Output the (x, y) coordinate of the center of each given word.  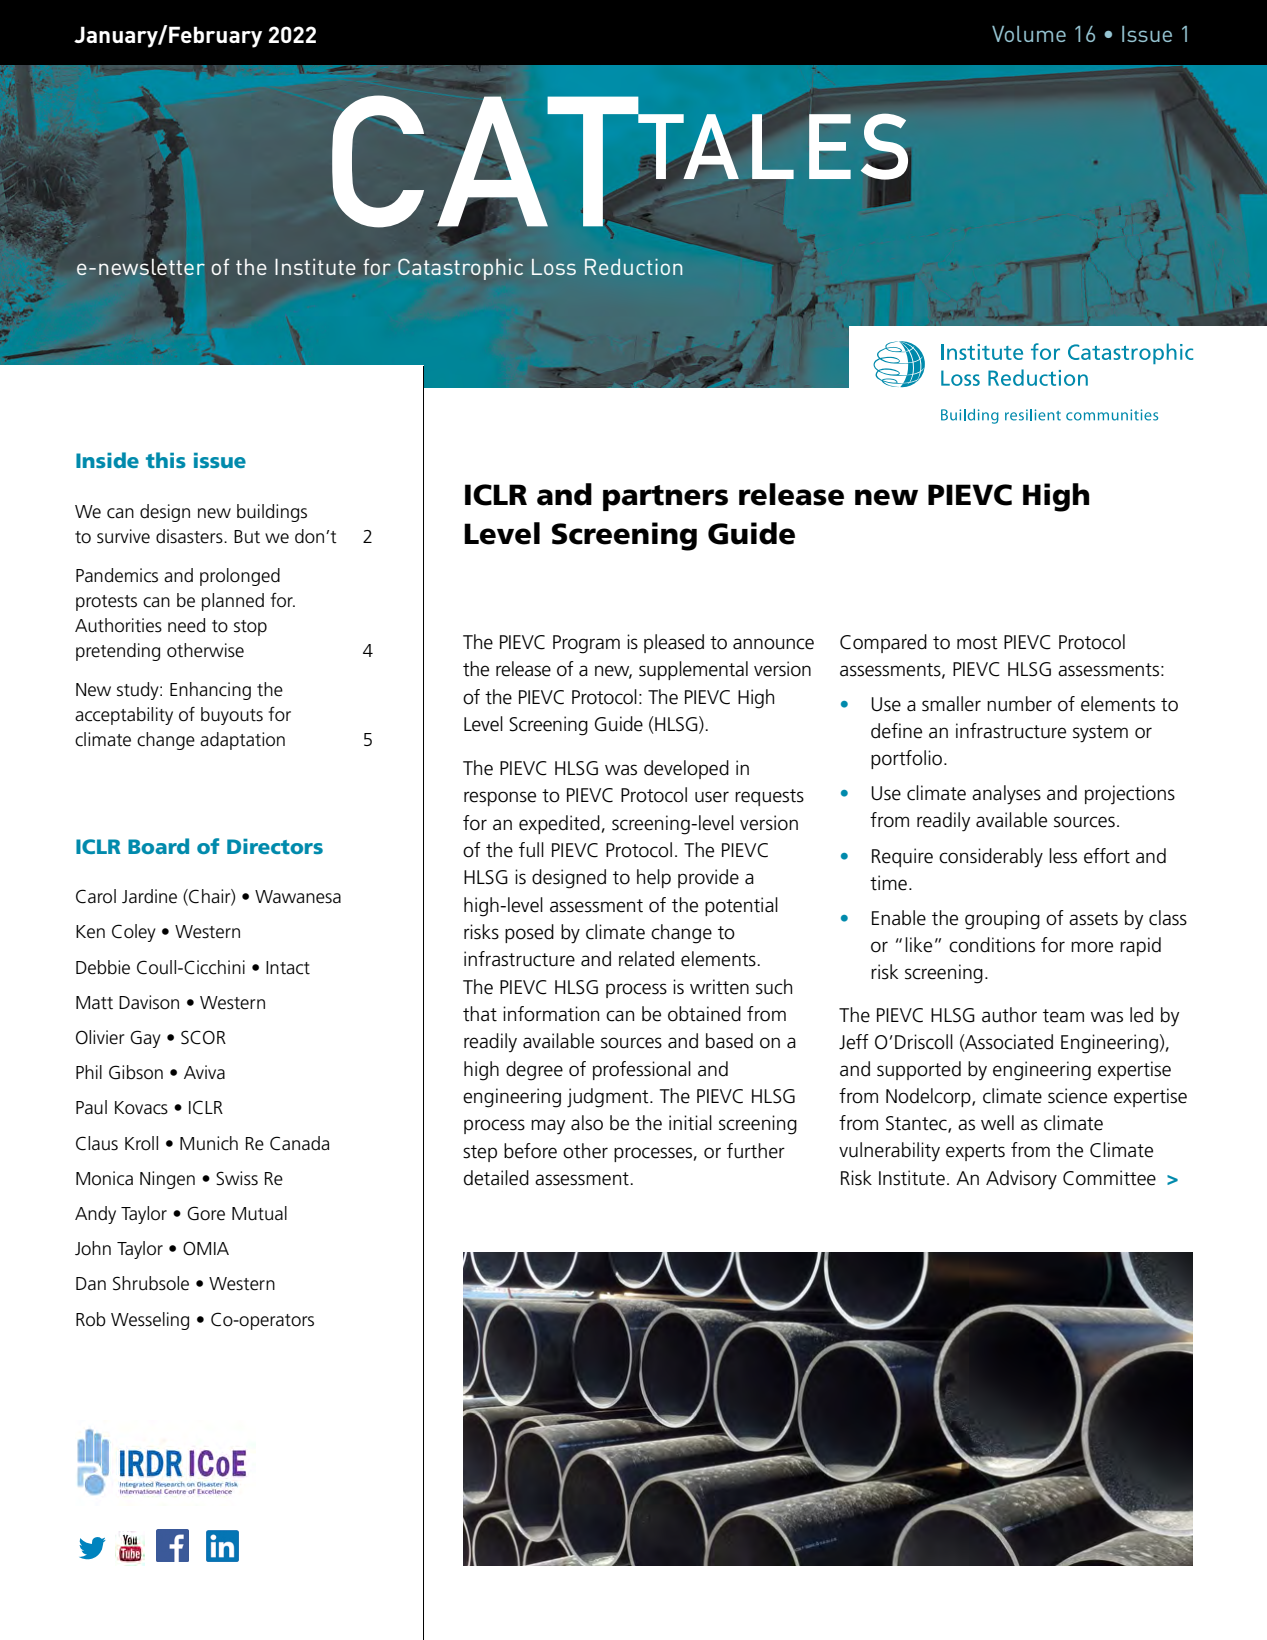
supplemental (693, 670)
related (646, 959)
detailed (496, 1178)
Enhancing (210, 691)
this (166, 460)
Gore (206, 1213)
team (1063, 1016)
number (1019, 704)
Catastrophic (460, 269)
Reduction (633, 267)
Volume (1029, 34)
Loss (554, 267)
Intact (288, 968)
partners (665, 498)
